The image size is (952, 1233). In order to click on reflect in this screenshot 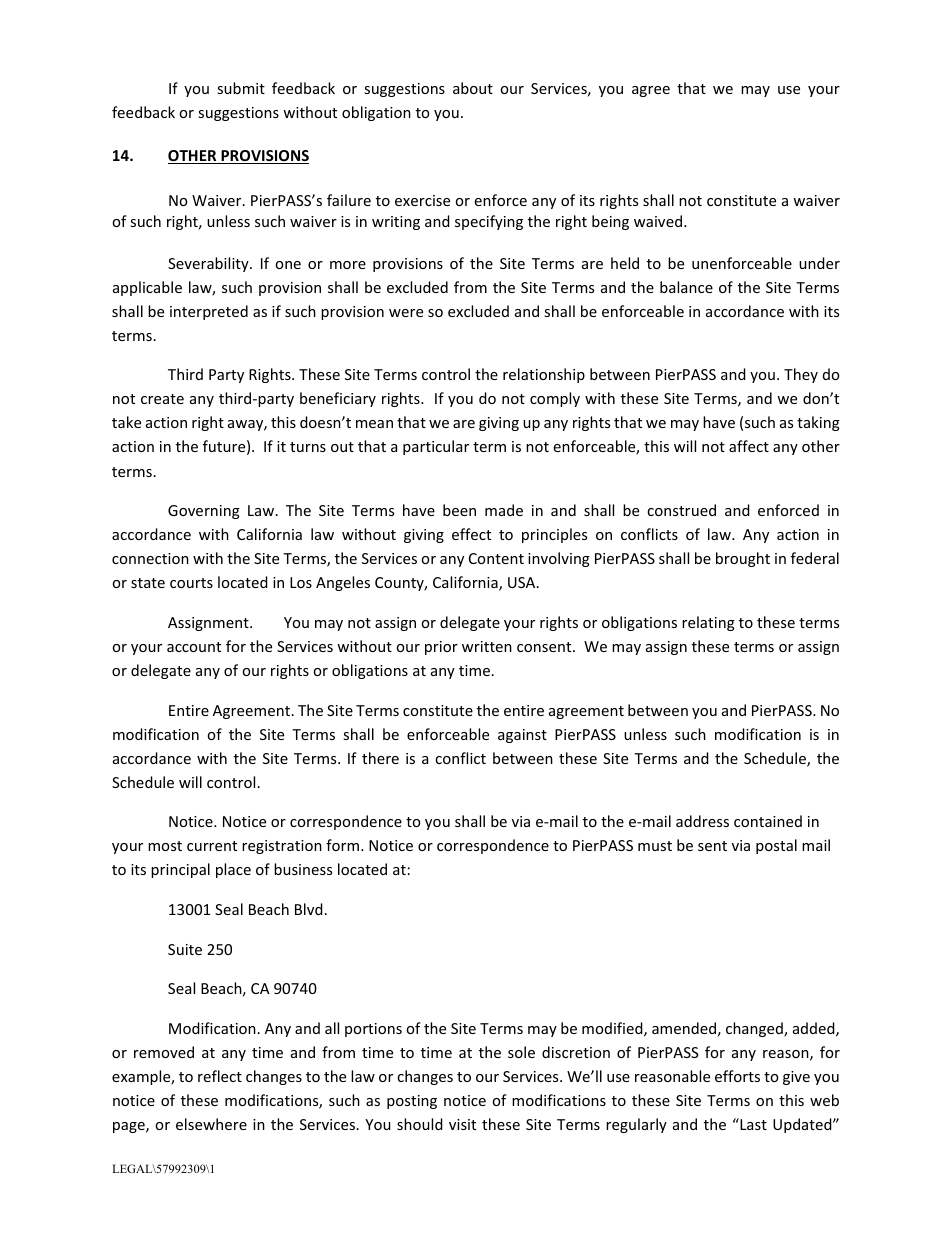, I will do `click(220, 1076)`.
